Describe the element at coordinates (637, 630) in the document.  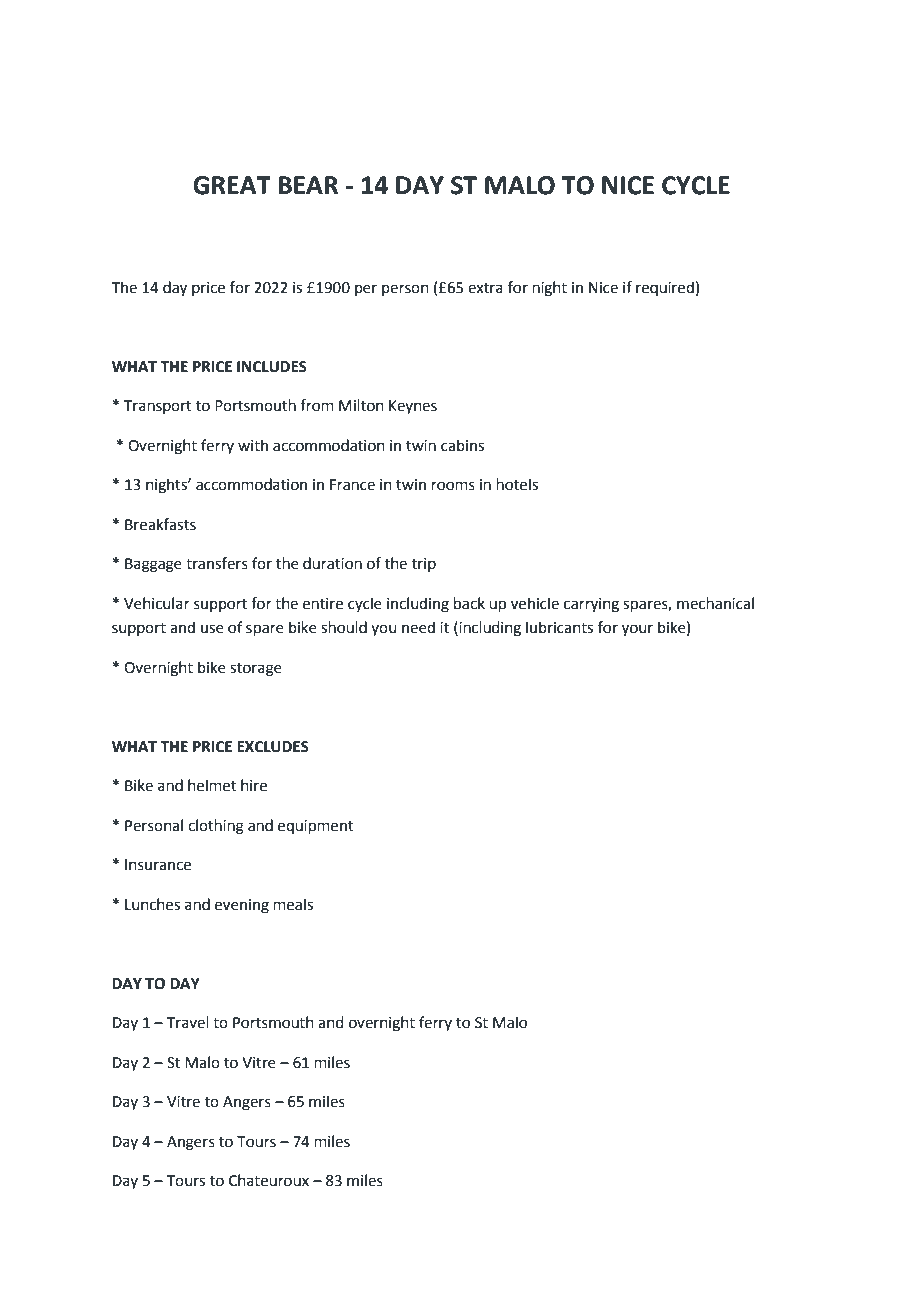
I see `your` at that location.
